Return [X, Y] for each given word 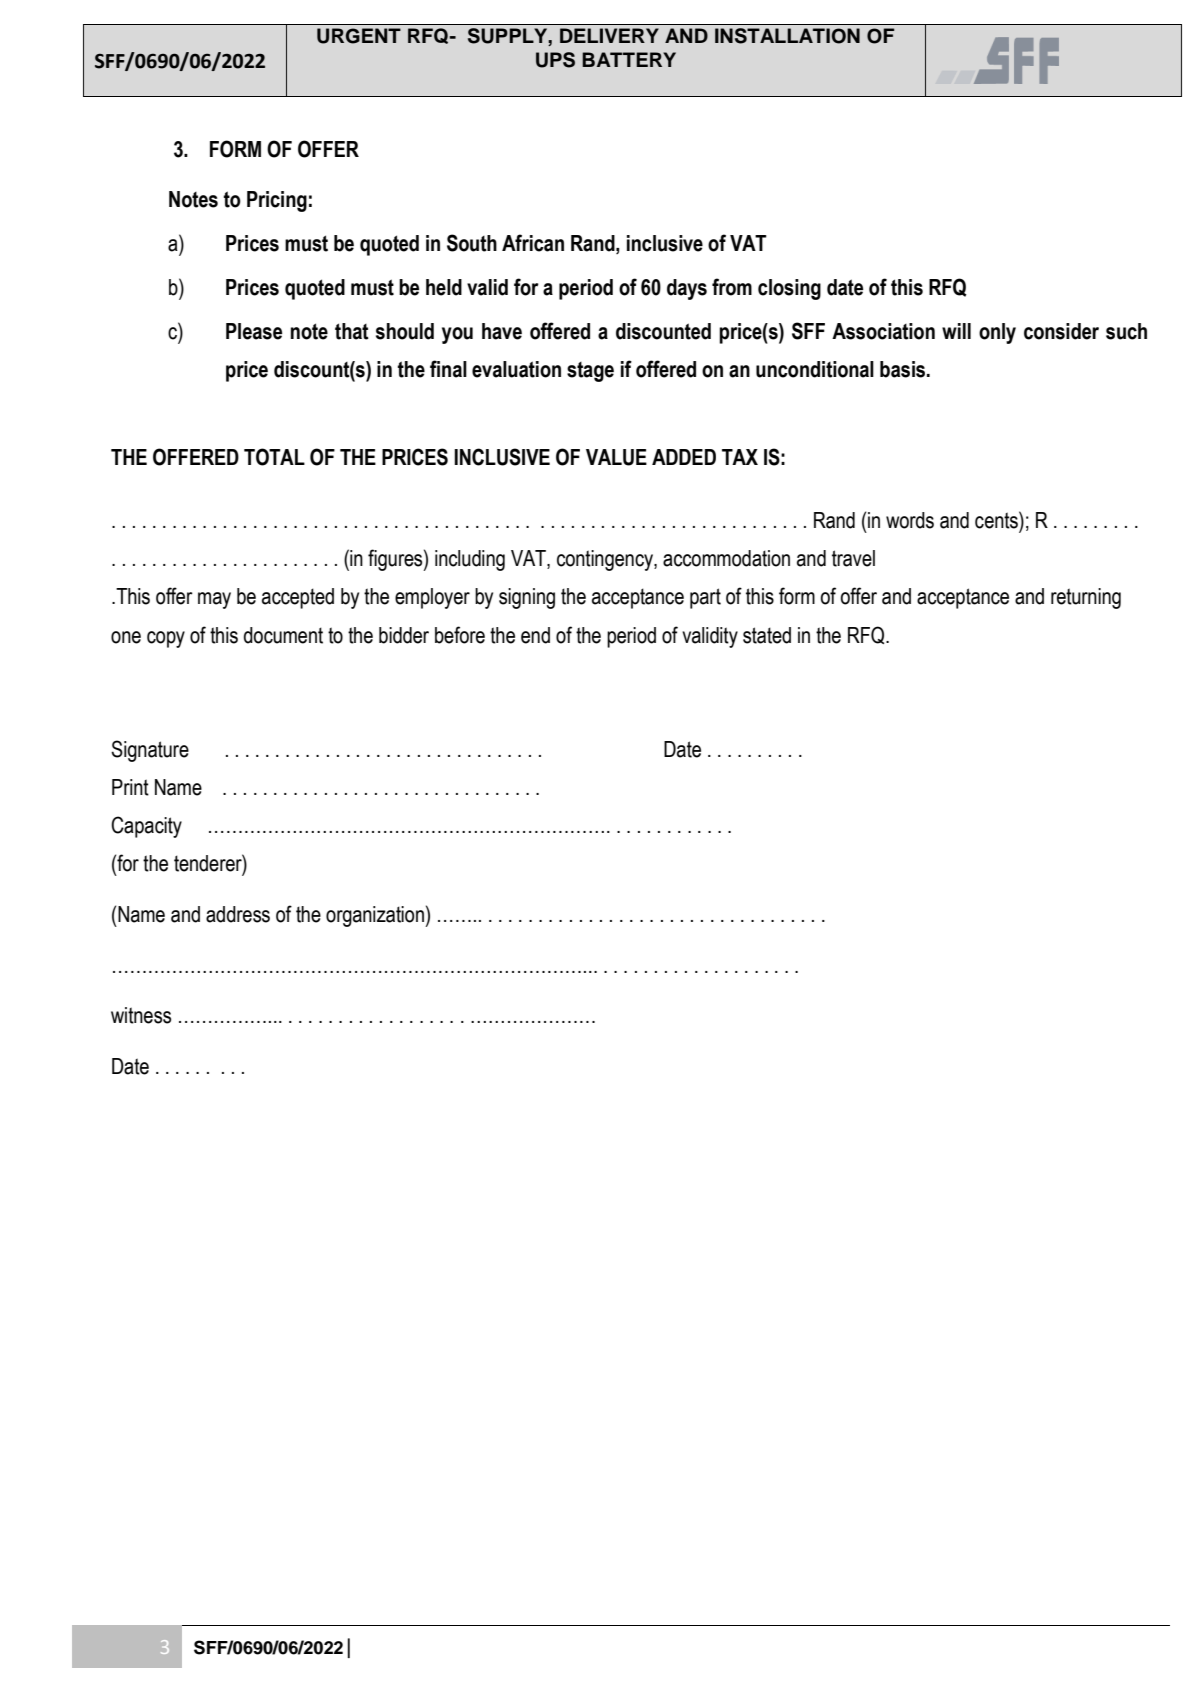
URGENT [359, 36]
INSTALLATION [787, 36]
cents [997, 520]
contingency [606, 560]
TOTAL [274, 457]
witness [141, 1015]
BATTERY [629, 59]
